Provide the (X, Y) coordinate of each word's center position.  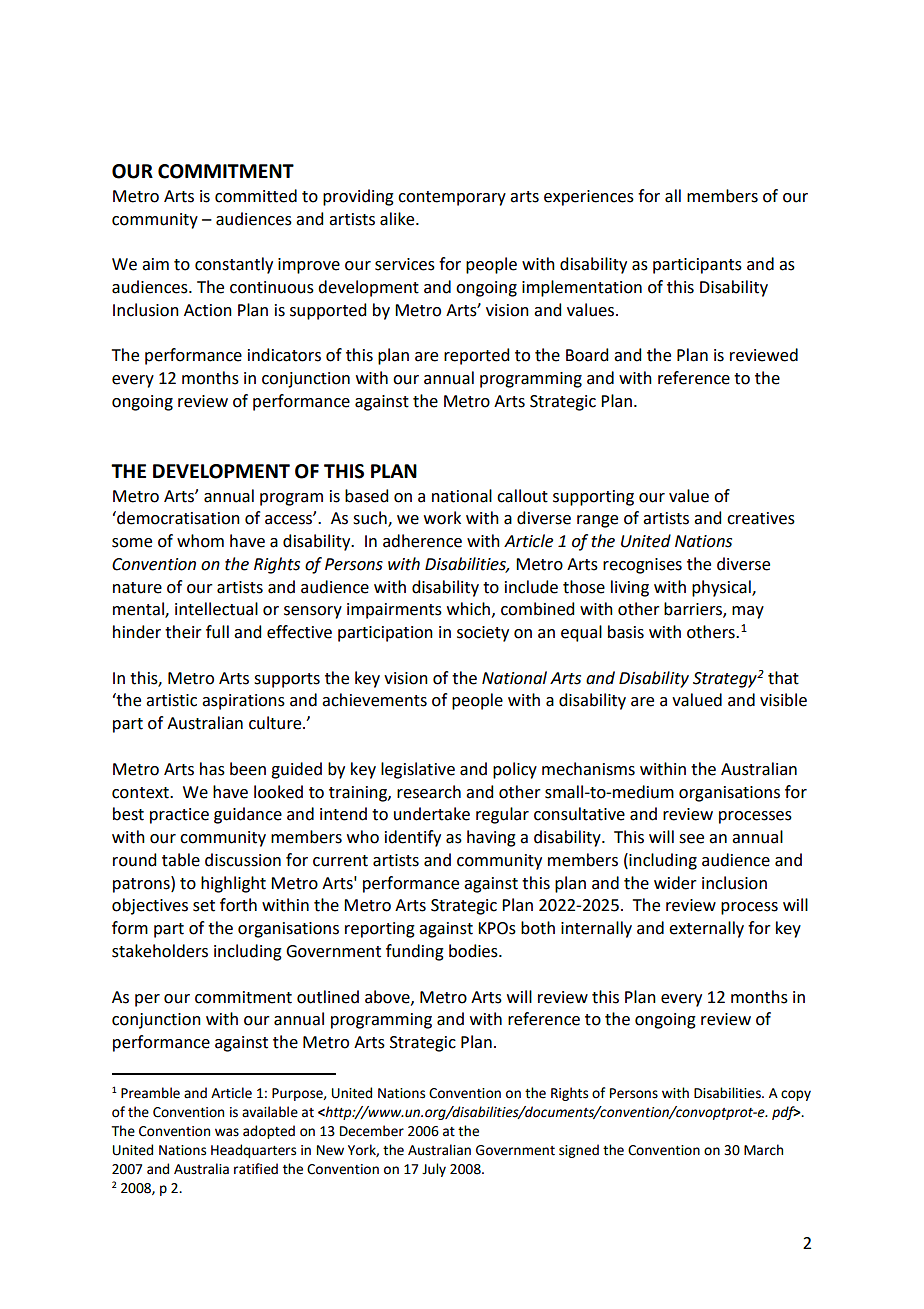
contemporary (452, 198)
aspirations (243, 702)
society (483, 634)
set (204, 906)
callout (522, 496)
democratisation (177, 518)
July (434, 1170)
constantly (234, 265)
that (783, 678)
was (227, 1132)
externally (706, 929)
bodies (474, 951)
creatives (761, 518)
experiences (589, 198)
